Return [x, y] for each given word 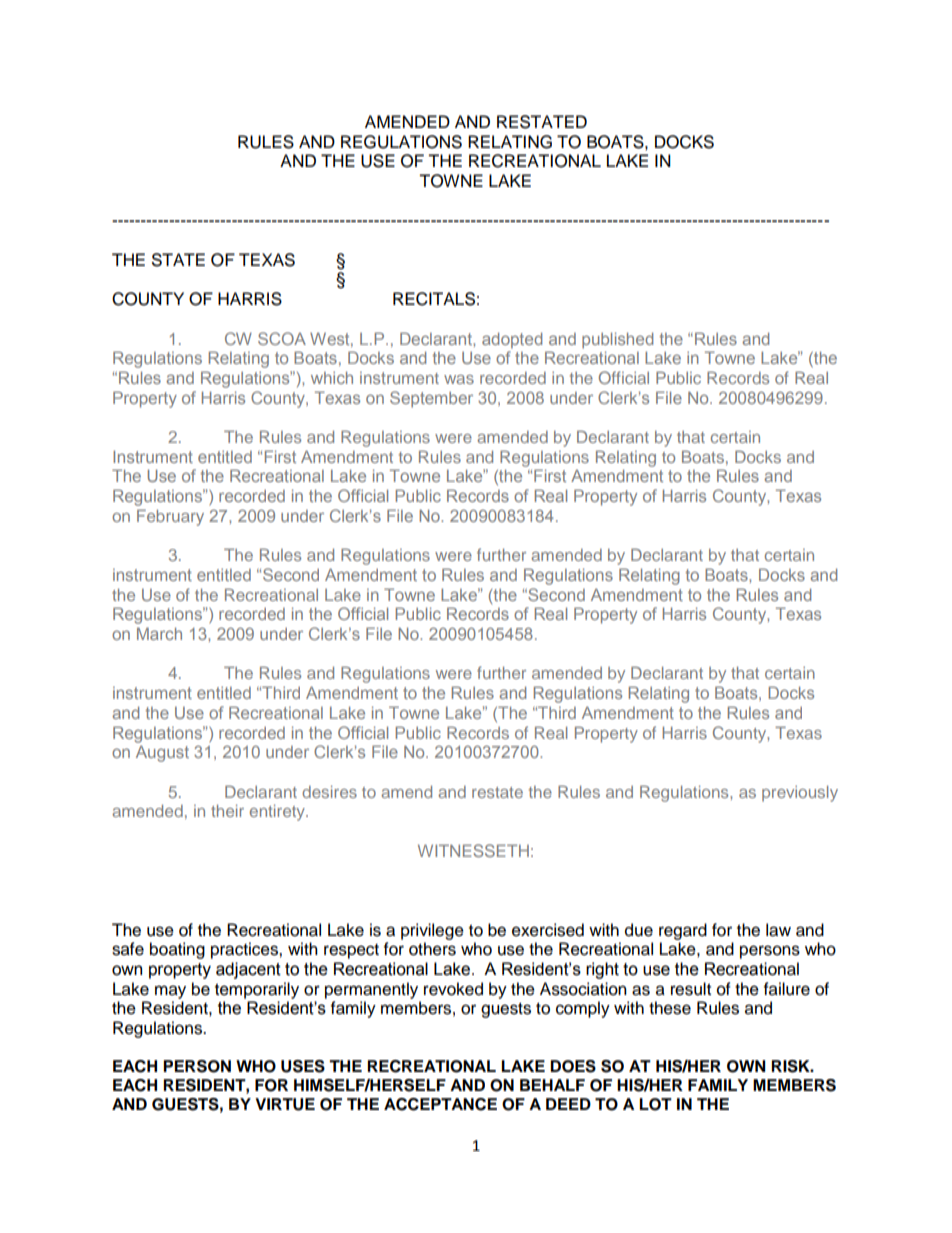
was [459, 379]
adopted [512, 341]
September [431, 399]
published [617, 341]
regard [683, 931]
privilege [432, 931]
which [332, 378]
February [170, 518]
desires [329, 792]
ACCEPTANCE [440, 1104]
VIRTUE [285, 1104]
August [162, 754]
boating [177, 950]
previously [800, 794]
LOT [655, 1104]
